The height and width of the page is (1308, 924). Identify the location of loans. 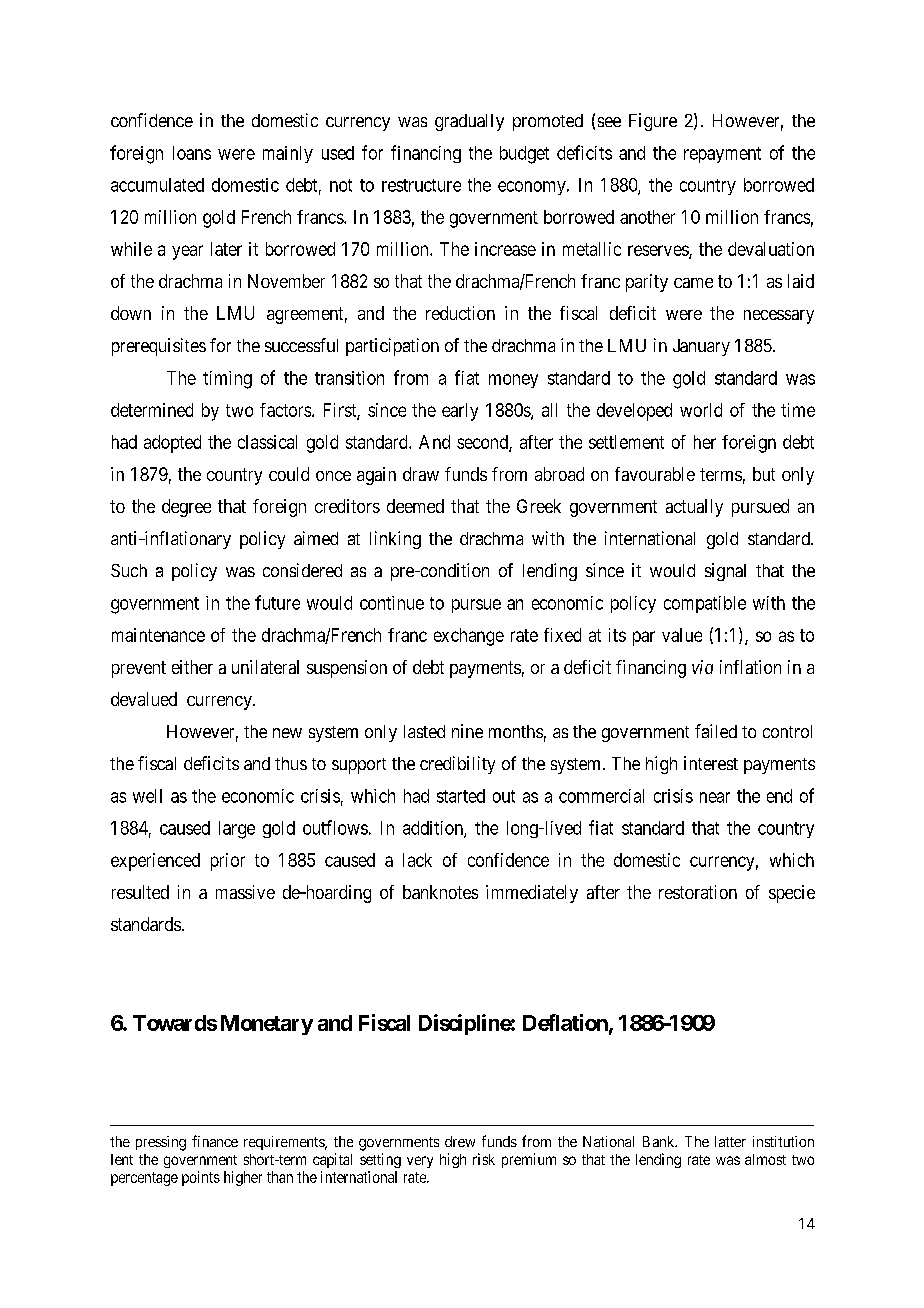
(192, 153).
